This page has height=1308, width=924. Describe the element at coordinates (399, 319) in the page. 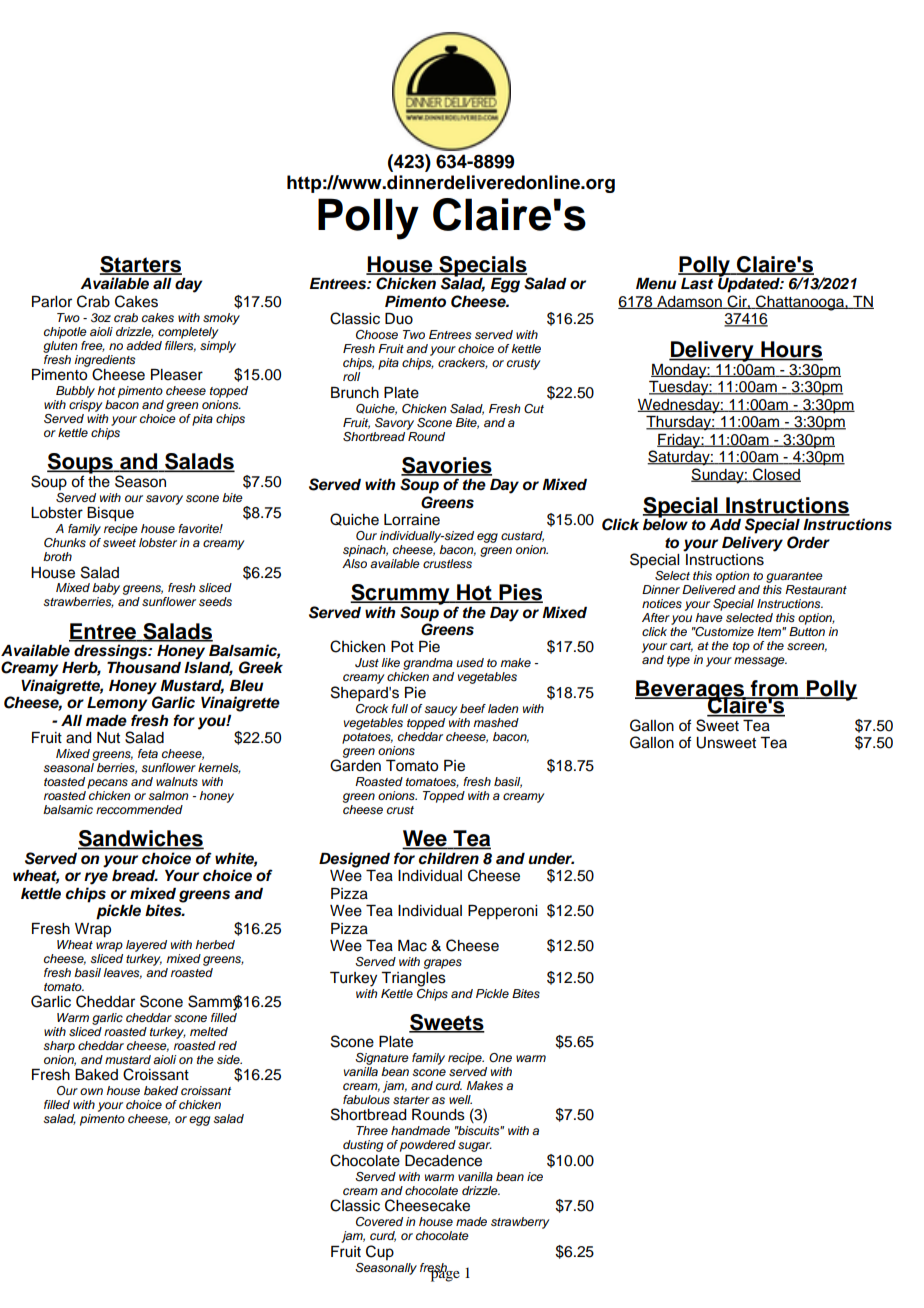

I see `Duo` at that location.
